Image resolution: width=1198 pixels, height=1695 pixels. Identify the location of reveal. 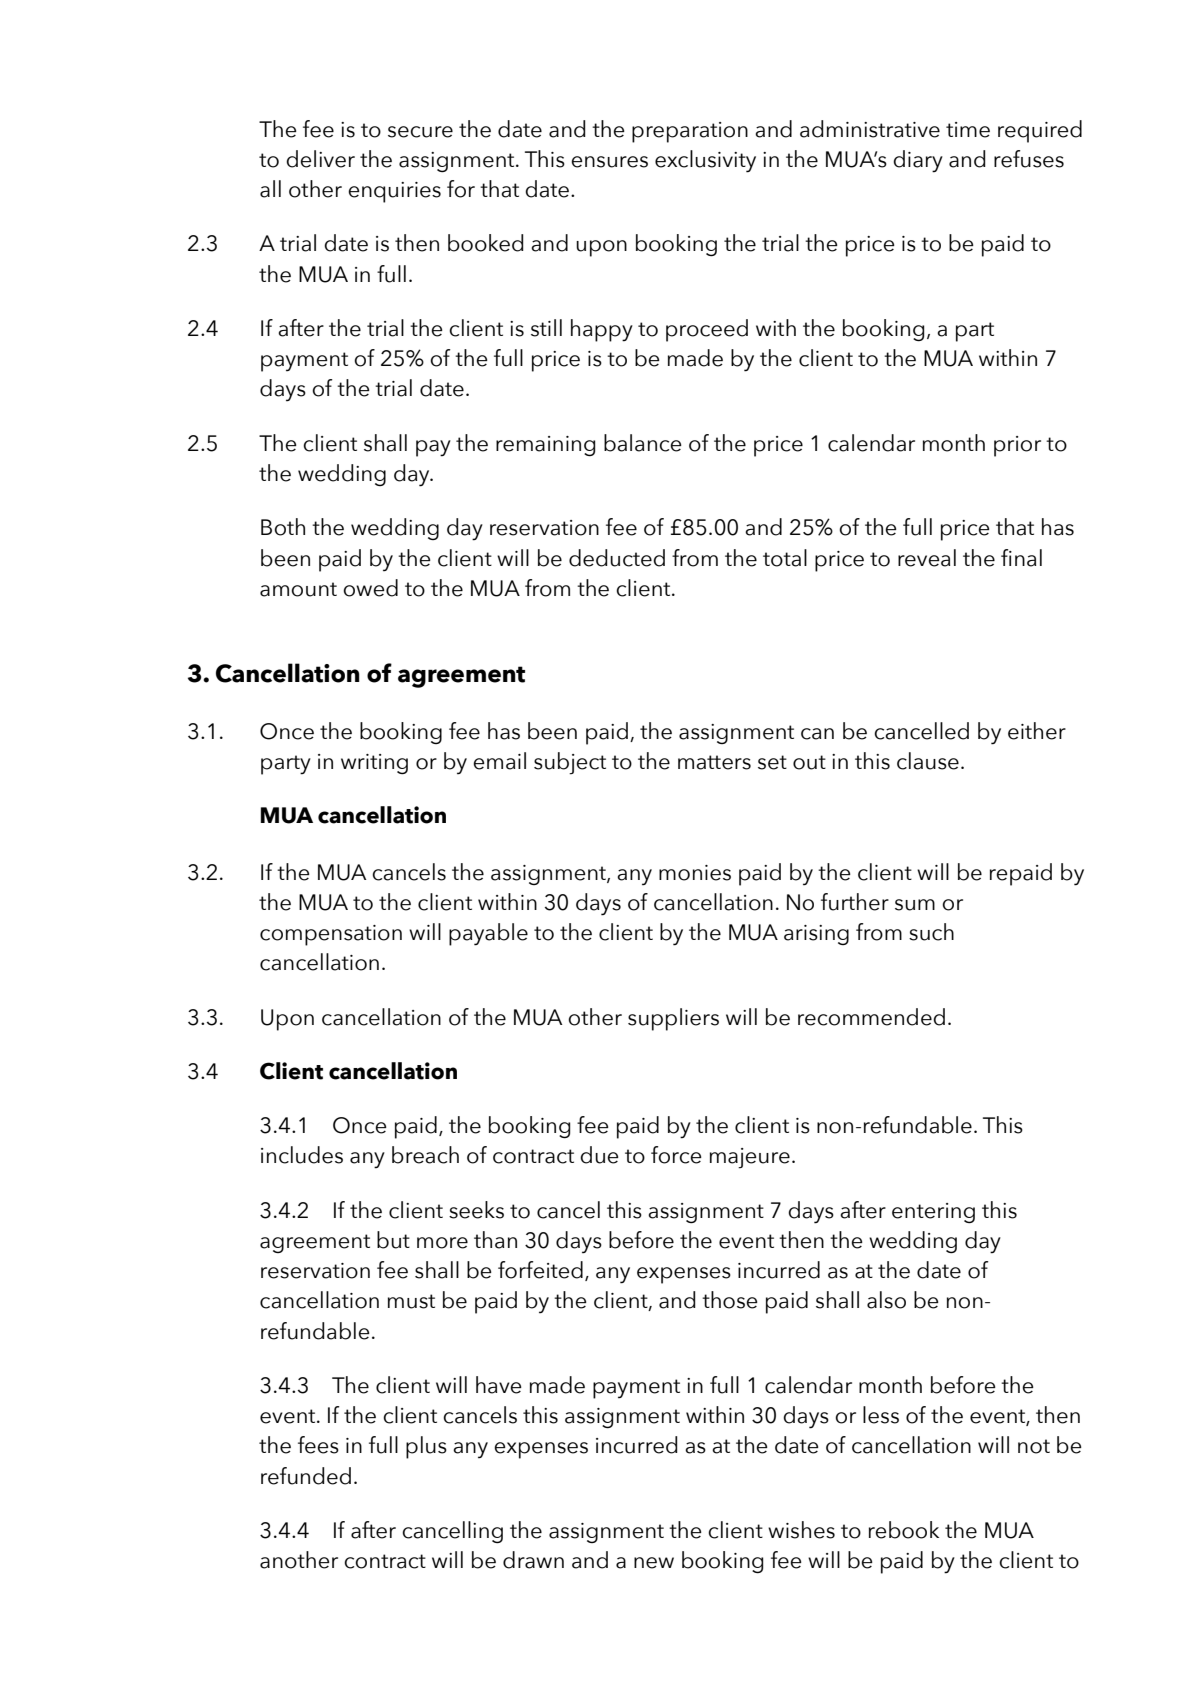
(927, 558).
